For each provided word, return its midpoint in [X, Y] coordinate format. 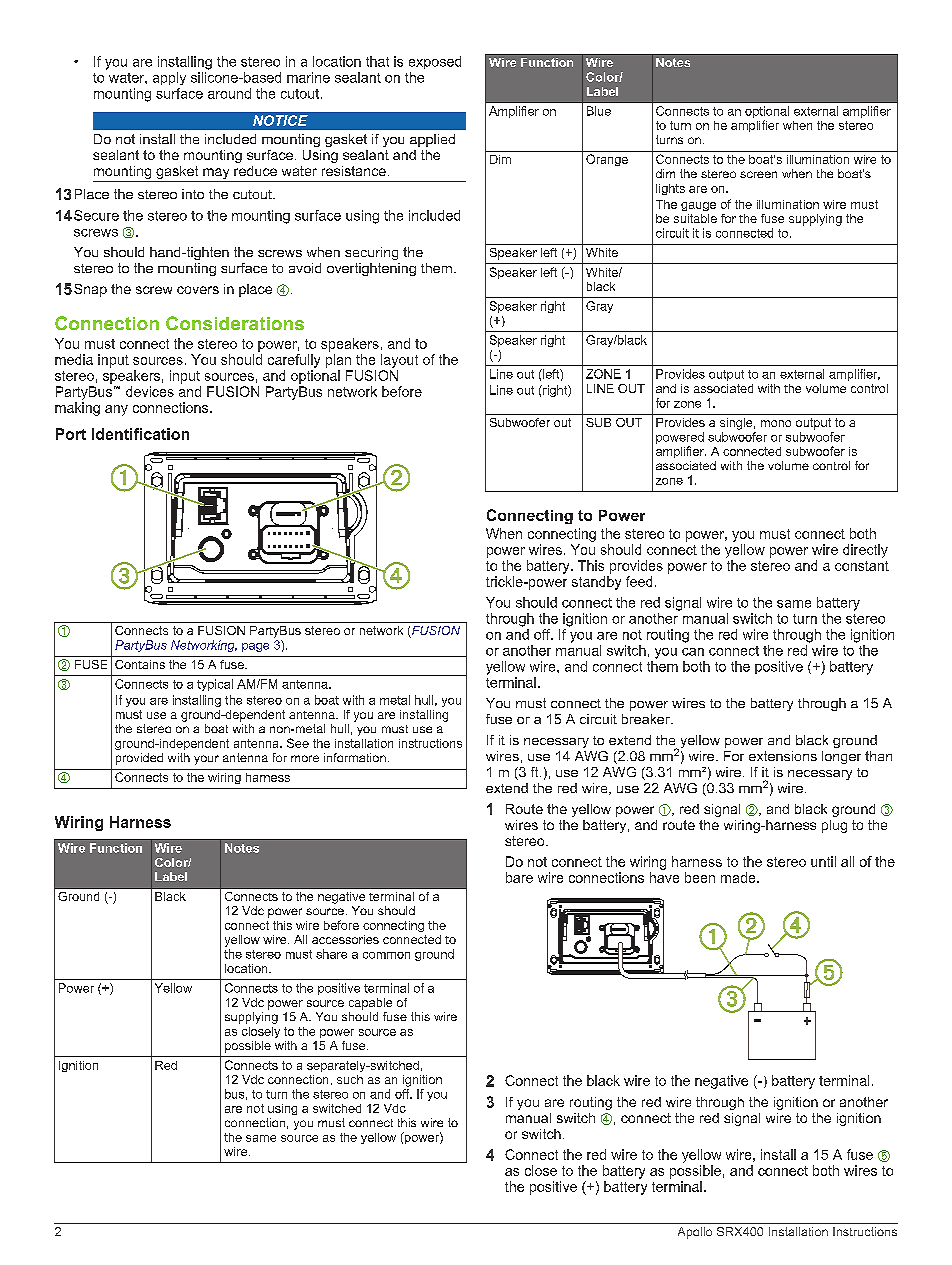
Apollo [695, 1233]
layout [399, 361]
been [700, 877]
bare [519, 877]
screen [758, 174]
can [693, 652]
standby [596, 583]
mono [776, 423]
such [350, 1079]
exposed [435, 62]
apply [169, 78]
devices [150, 391]
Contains [140, 664]
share [331, 954]
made [739, 877]
